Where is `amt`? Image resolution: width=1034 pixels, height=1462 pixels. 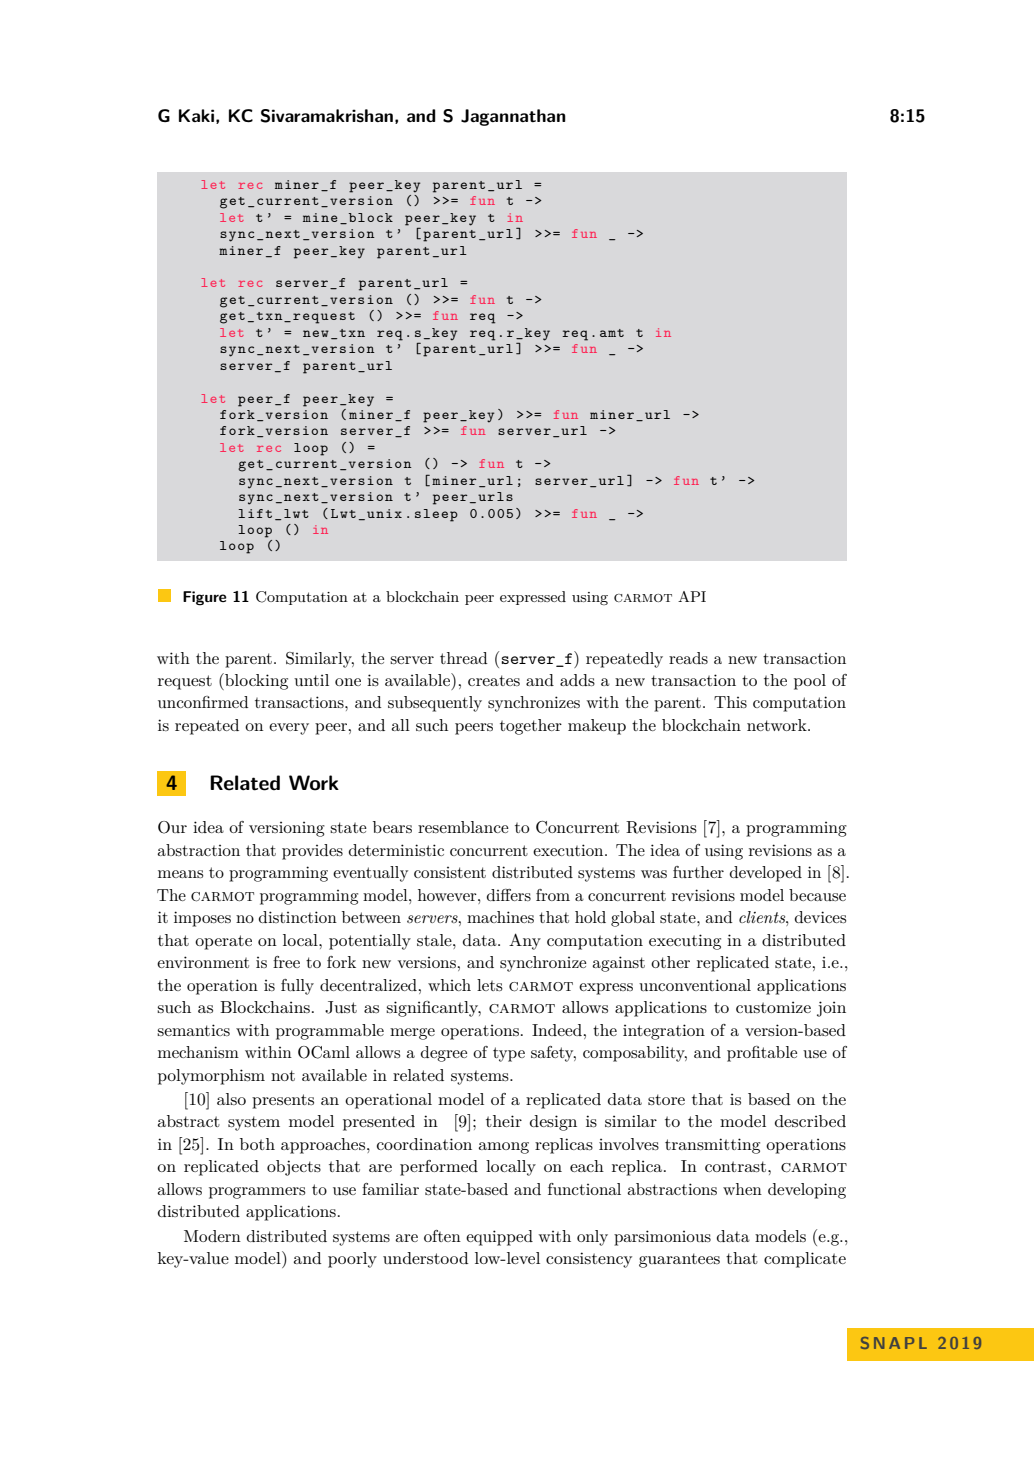 amt is located at coordinates (612, 333).
